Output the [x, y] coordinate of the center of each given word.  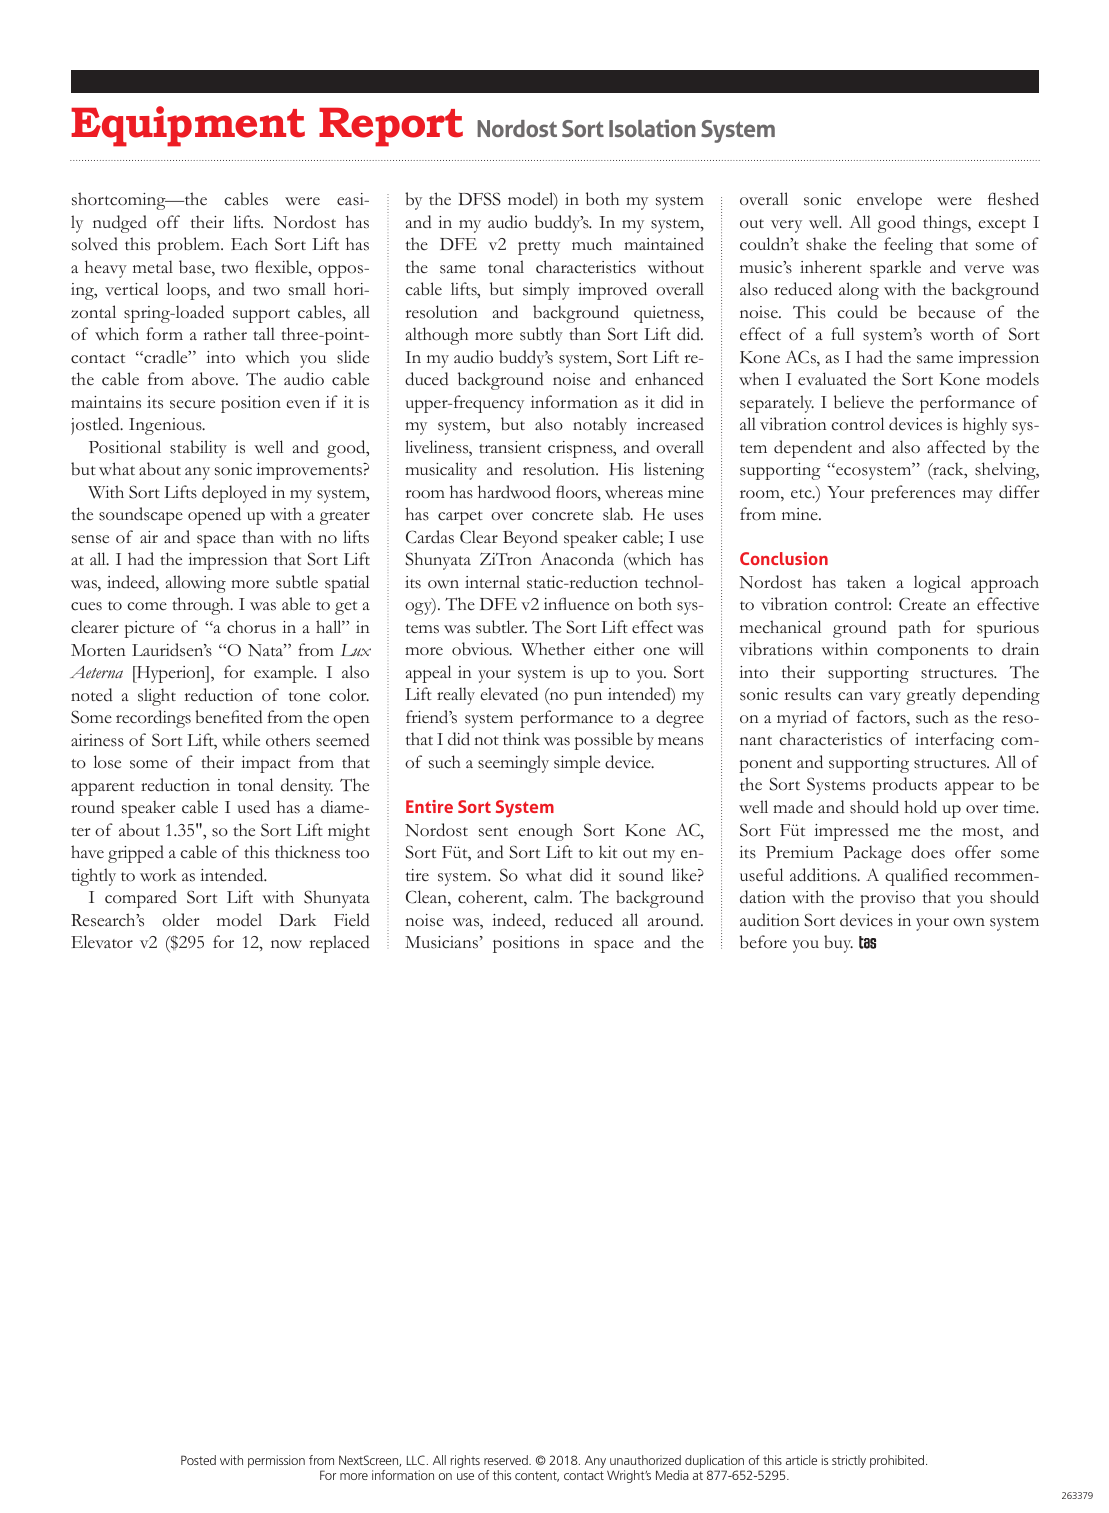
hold [920, 807]
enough [545, 832]
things [946, 224]
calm [552, 897]
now [286, 944]
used [253, 807]
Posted [198, 1460]
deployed [234, 494]
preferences [913, 494]
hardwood [514, 492]
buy [838, 944]
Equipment [188, 126]
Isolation [652, 128]
